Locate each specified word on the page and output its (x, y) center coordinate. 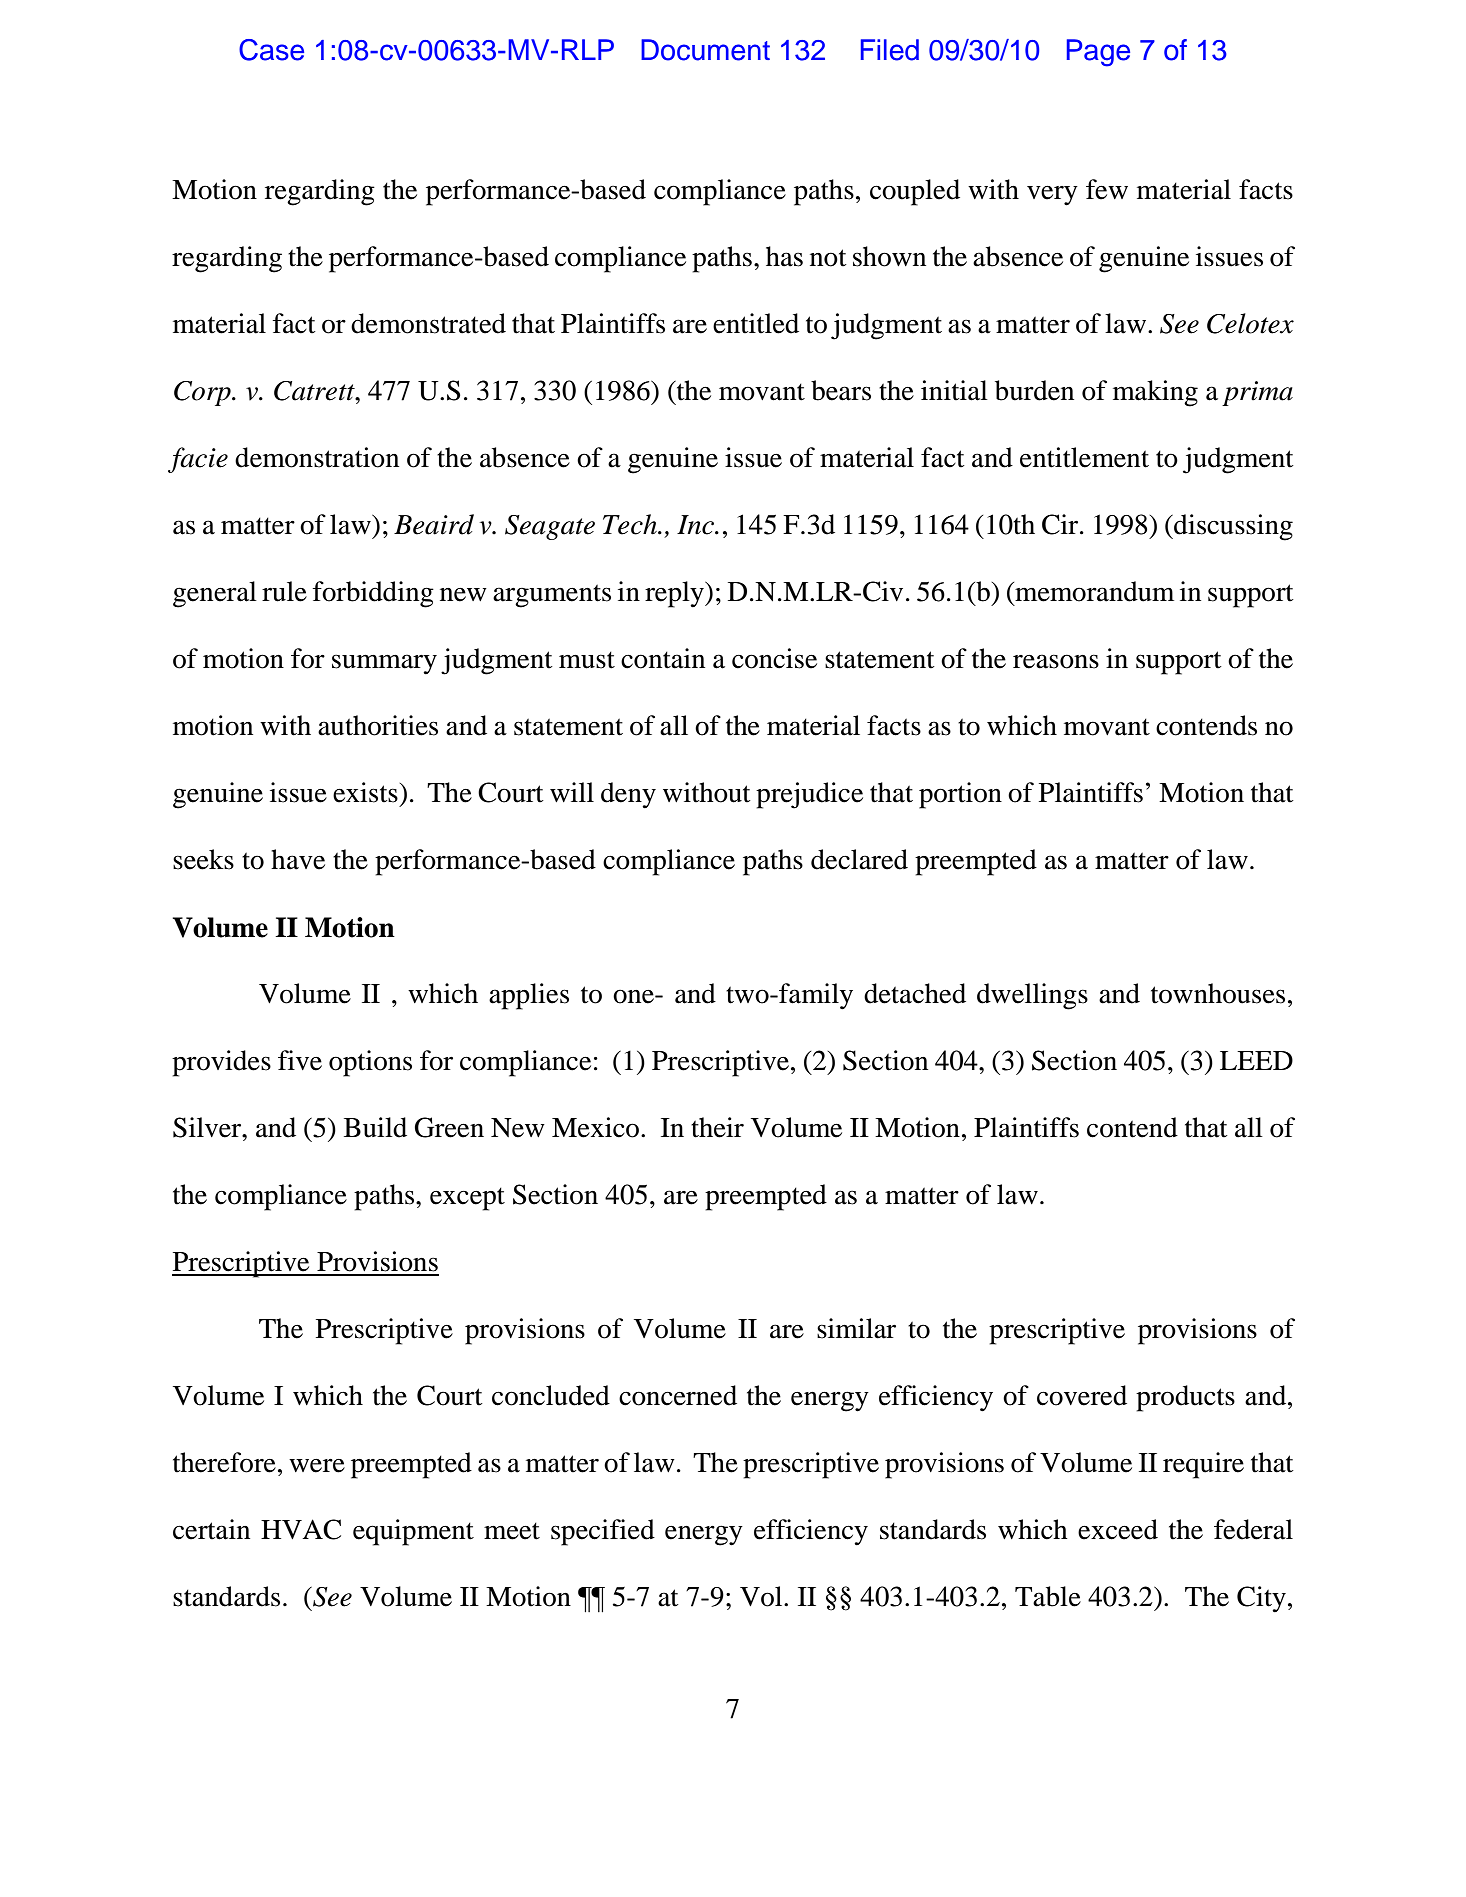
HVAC (301, 1529)
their (717, 1127)
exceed (1118, 1529)
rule (284, 591)
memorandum (1093, 591)
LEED (1256, 1060)
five (300, 1060)
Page (1098, 53)
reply (675, 594)
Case (271, 50)
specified (603, 1532)
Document (705, 50)
